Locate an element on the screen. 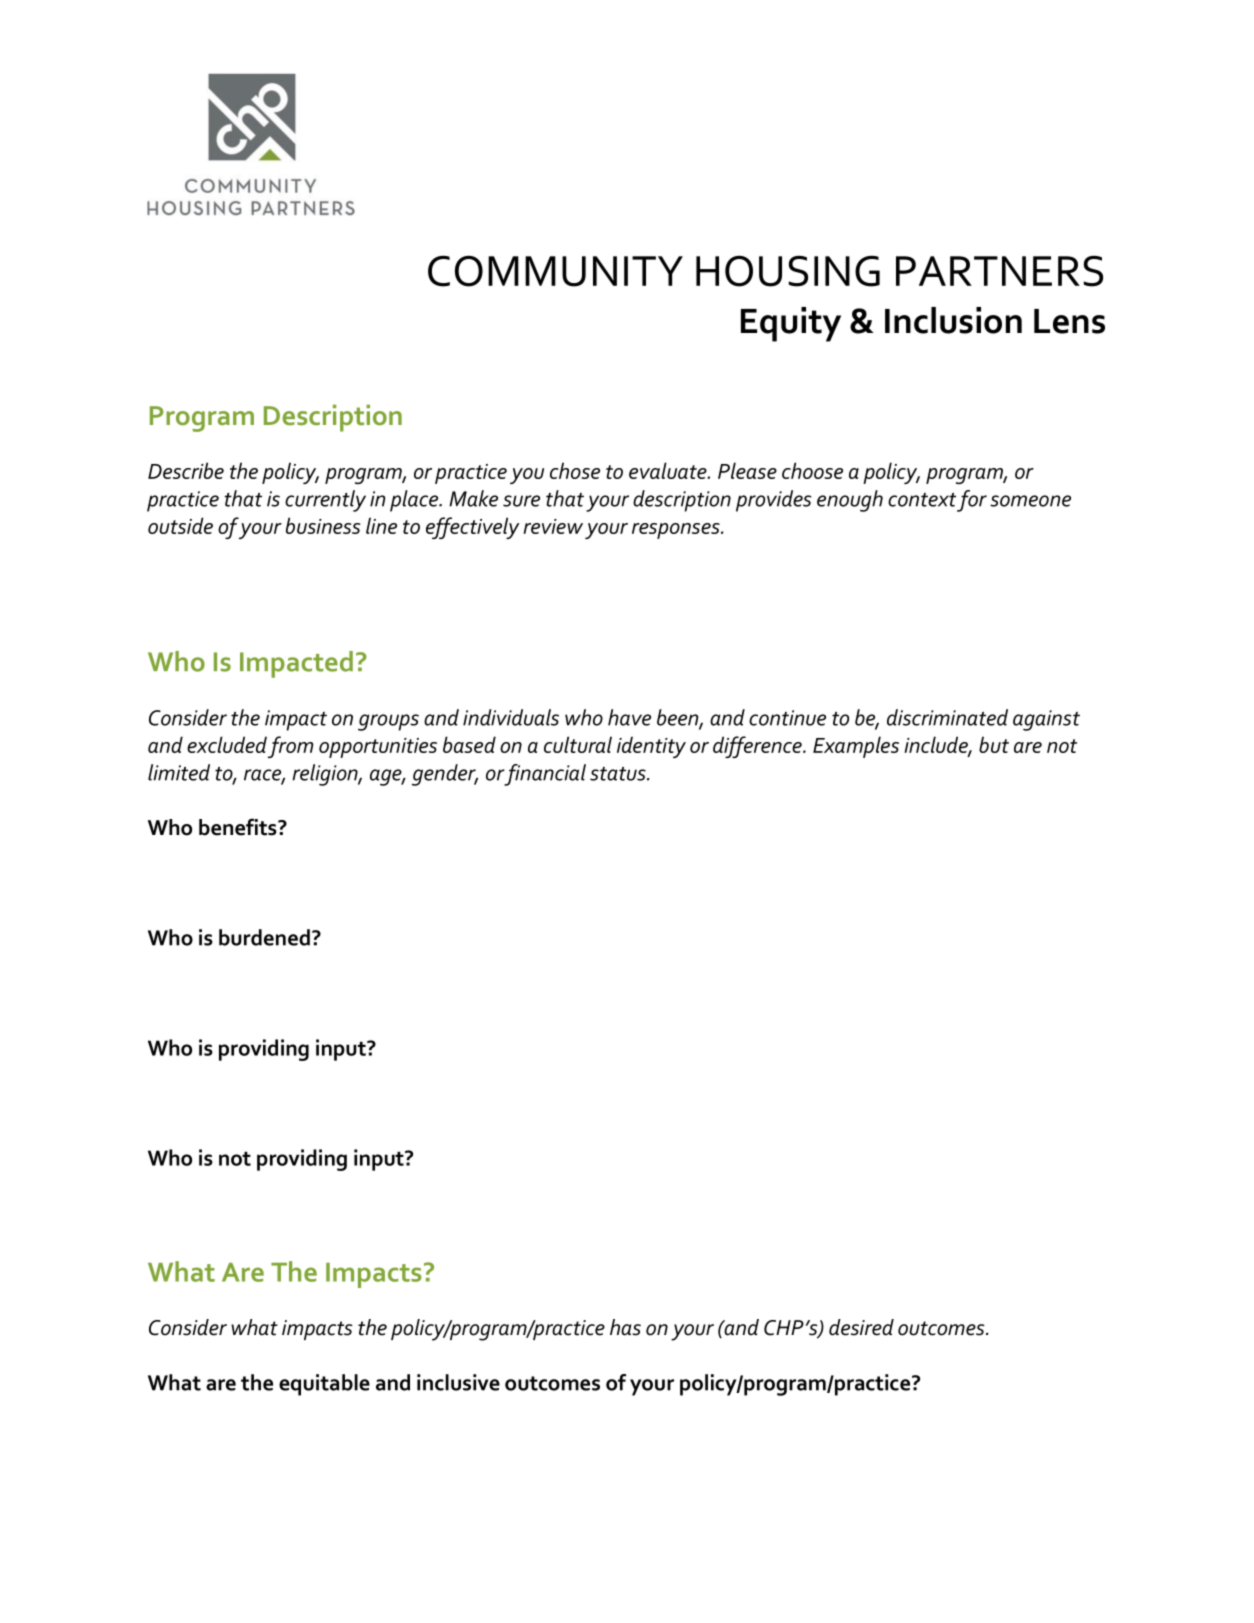 The height and width of the screenshot is (1623, 1254). Equity is located at coordinates (791, 324).
